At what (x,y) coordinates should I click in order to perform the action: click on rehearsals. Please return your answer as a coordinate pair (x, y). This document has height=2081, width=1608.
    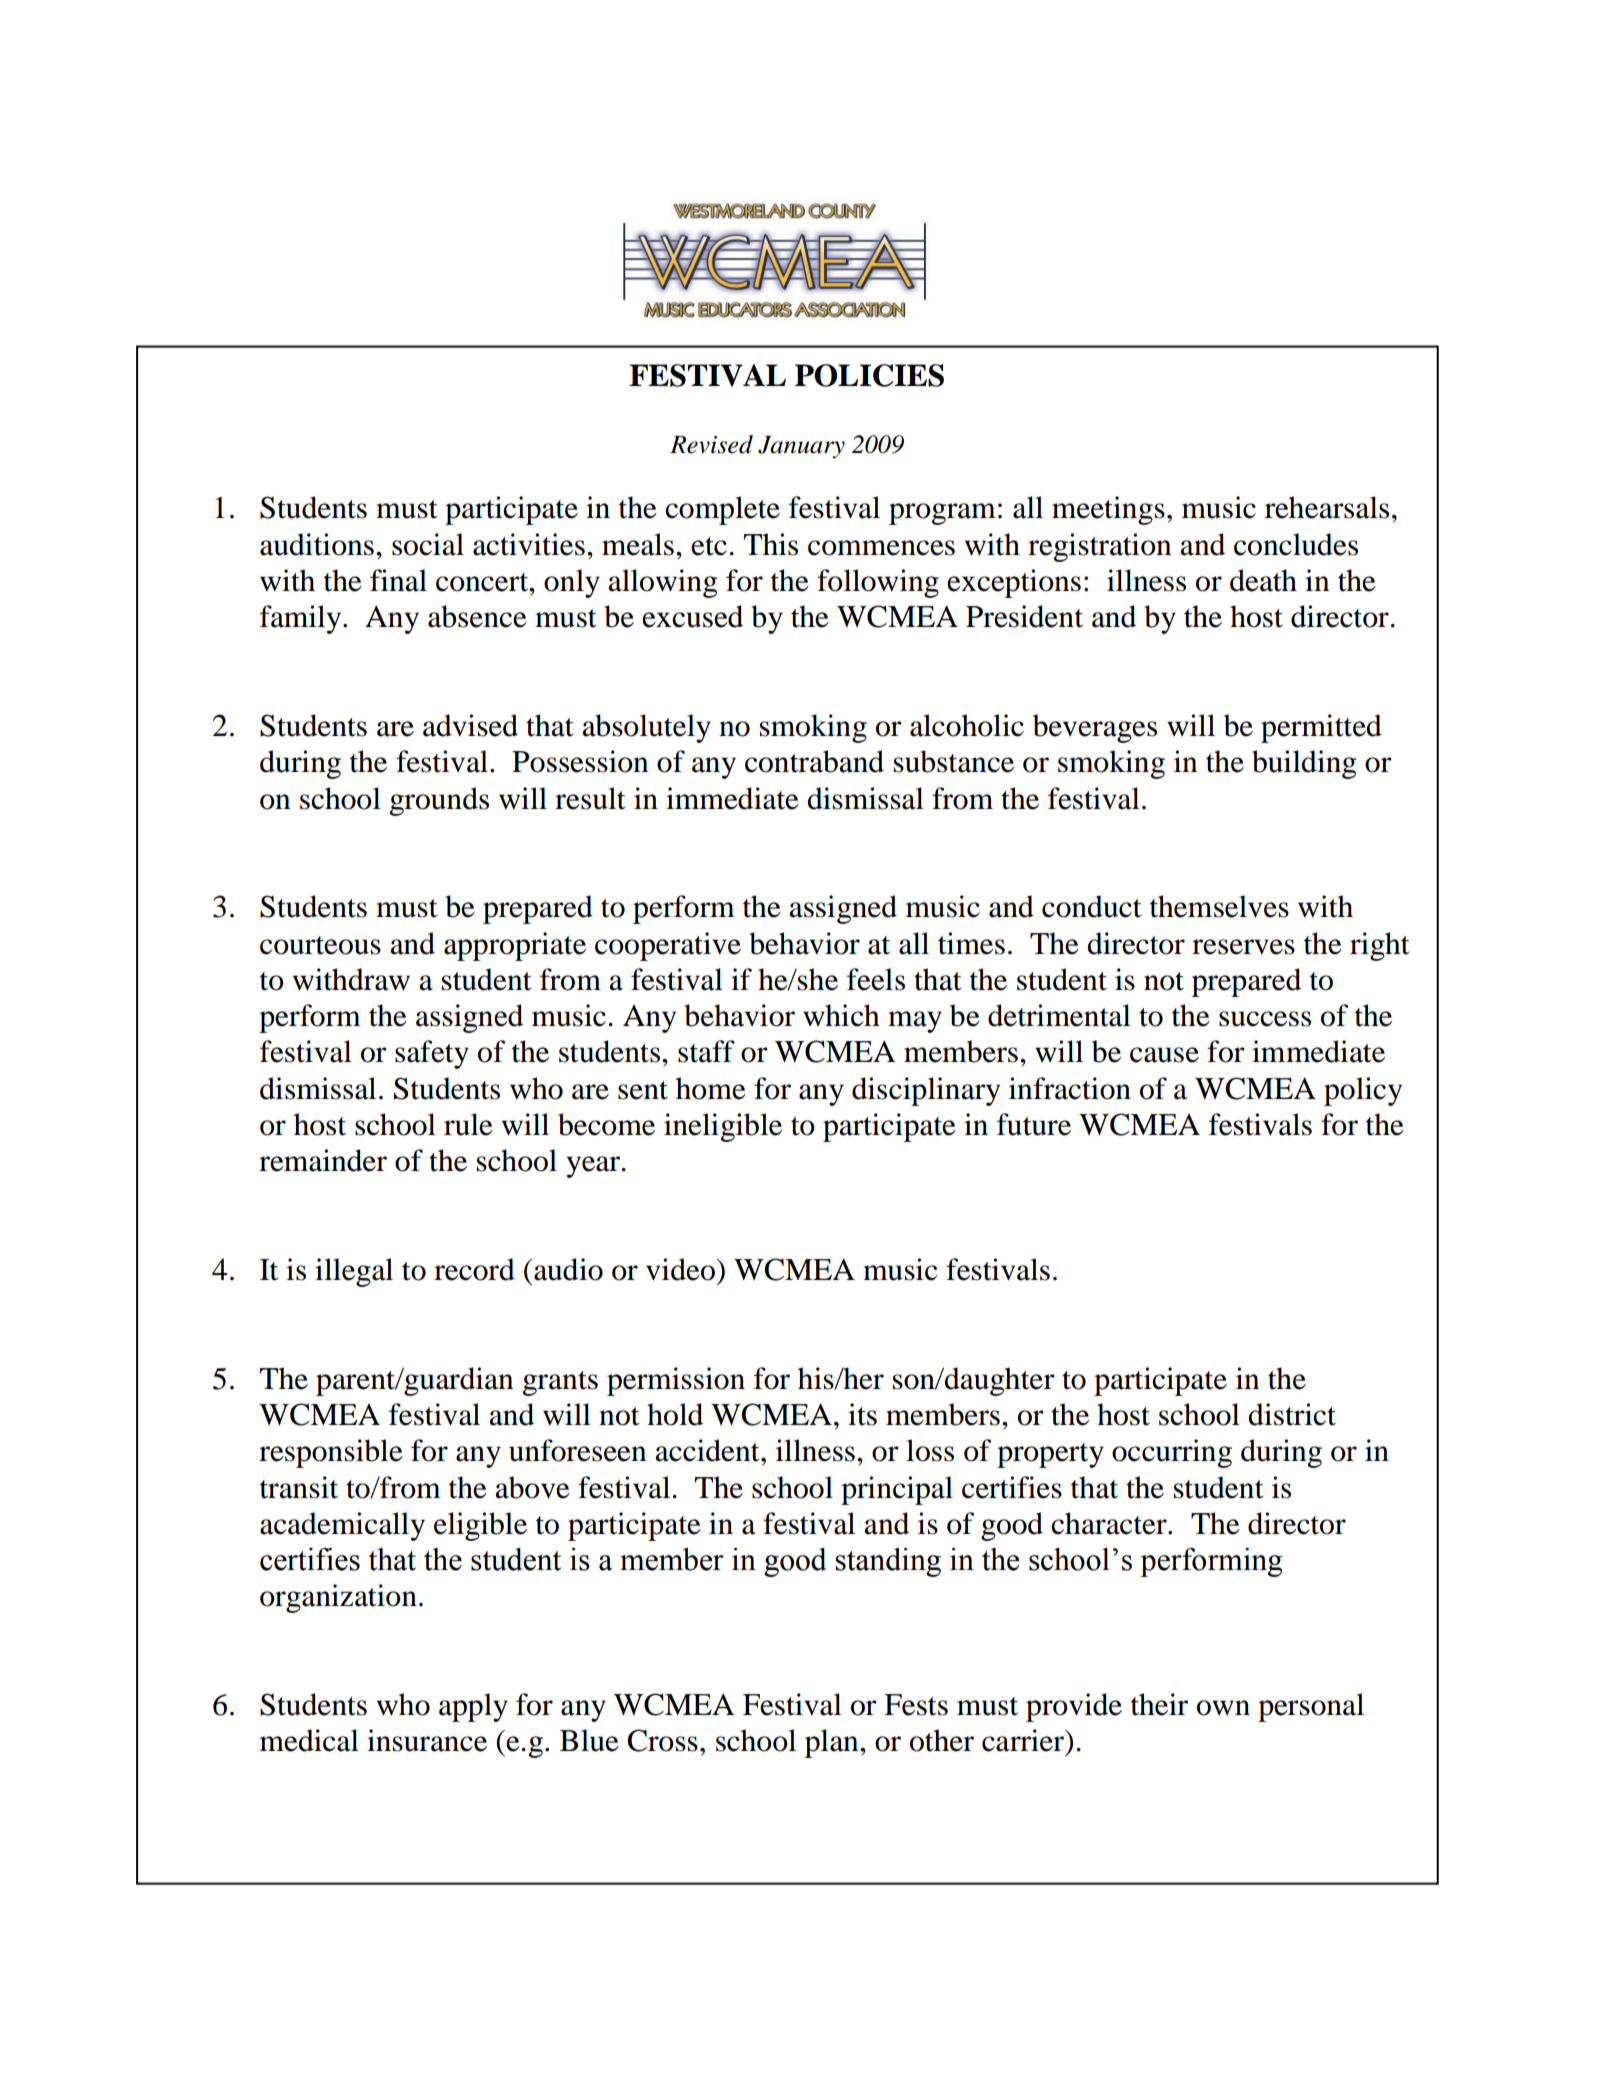
    Looking at the image, I should click on (1327, 507).
